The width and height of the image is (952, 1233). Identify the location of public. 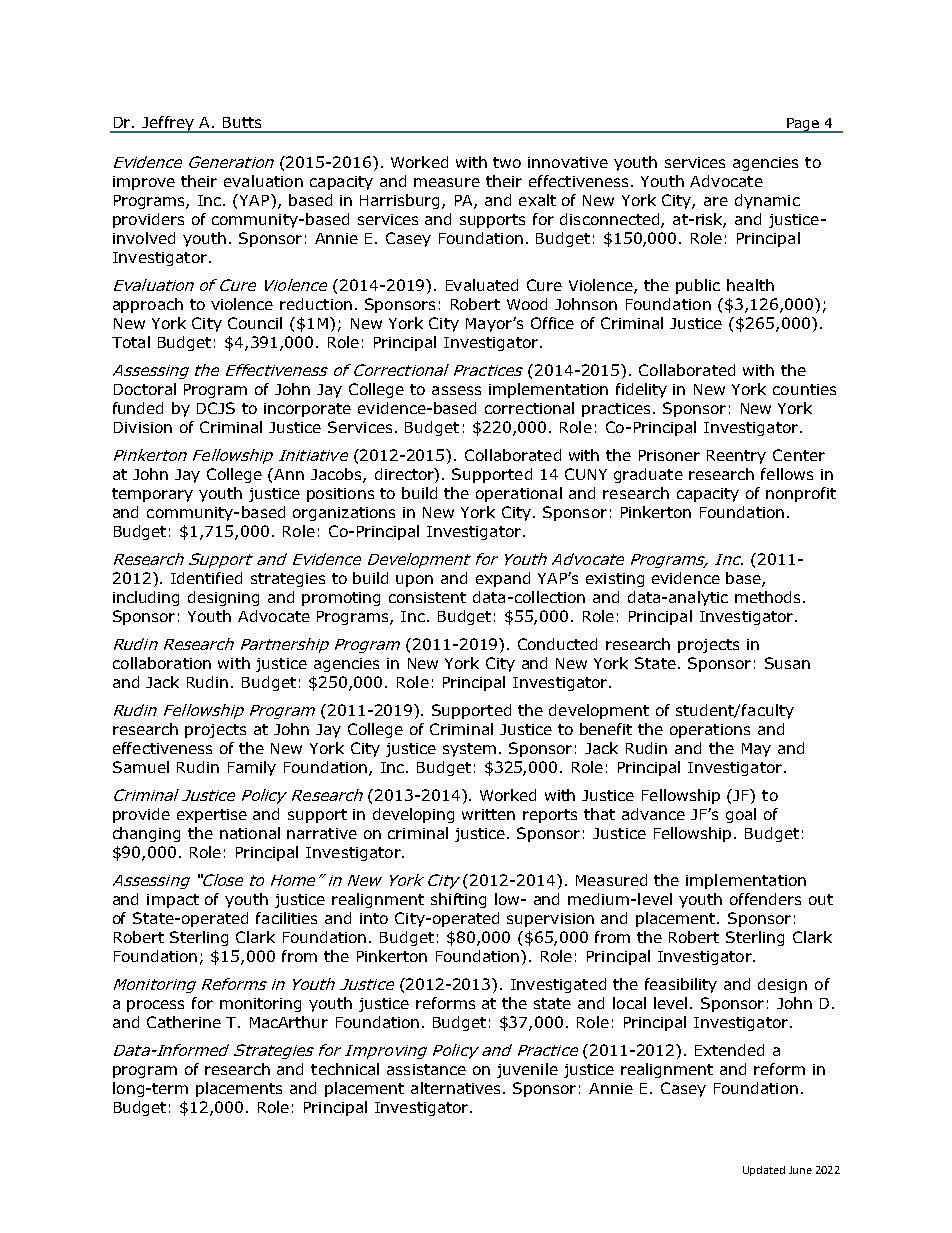
(698, 286).
